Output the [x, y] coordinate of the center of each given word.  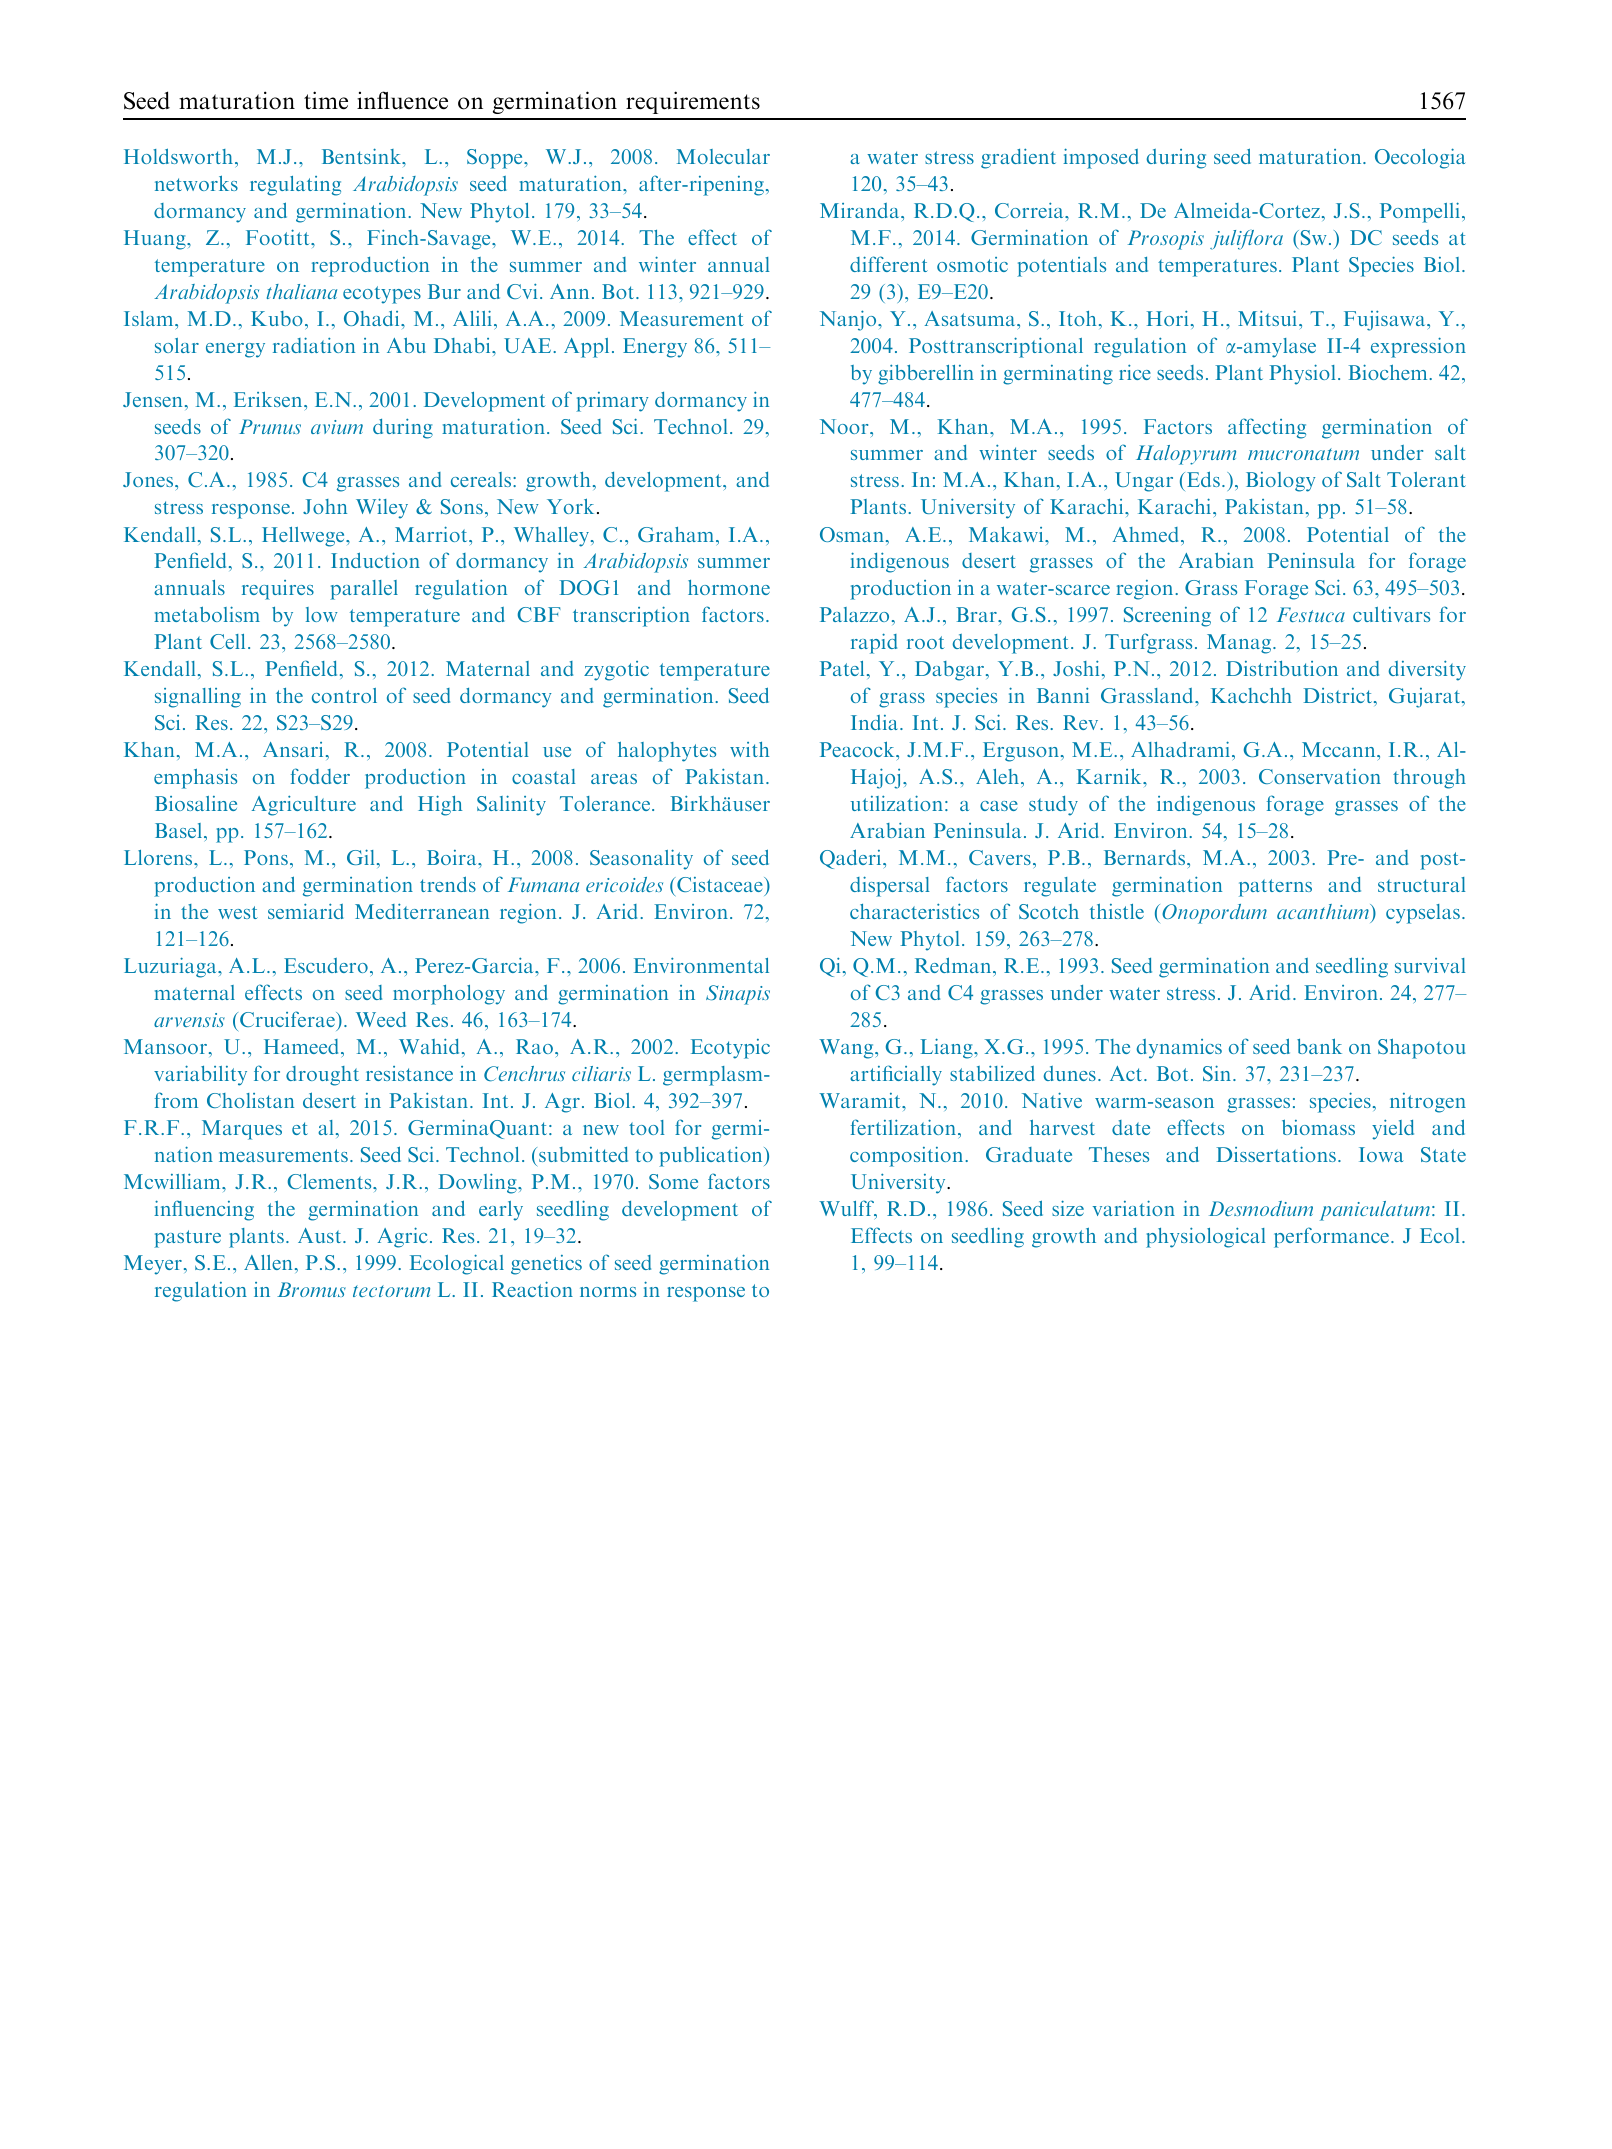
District [1339, 695]
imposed [1101, 158]
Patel [842, 668]
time [326, 100]
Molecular [723, 156]
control [344, 695]
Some [673, 1181]
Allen [268, 1262]
